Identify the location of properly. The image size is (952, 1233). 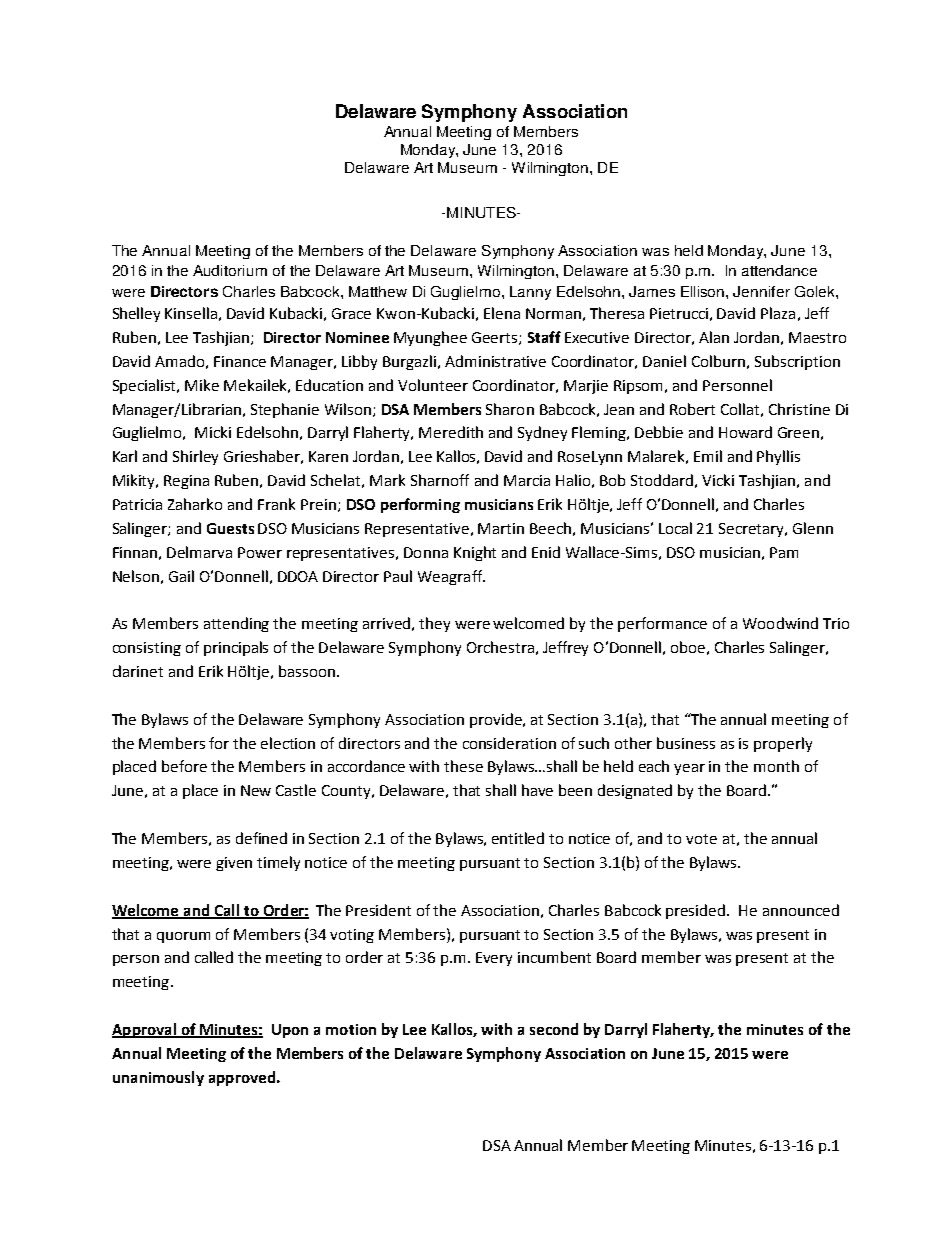
(783, 744).
